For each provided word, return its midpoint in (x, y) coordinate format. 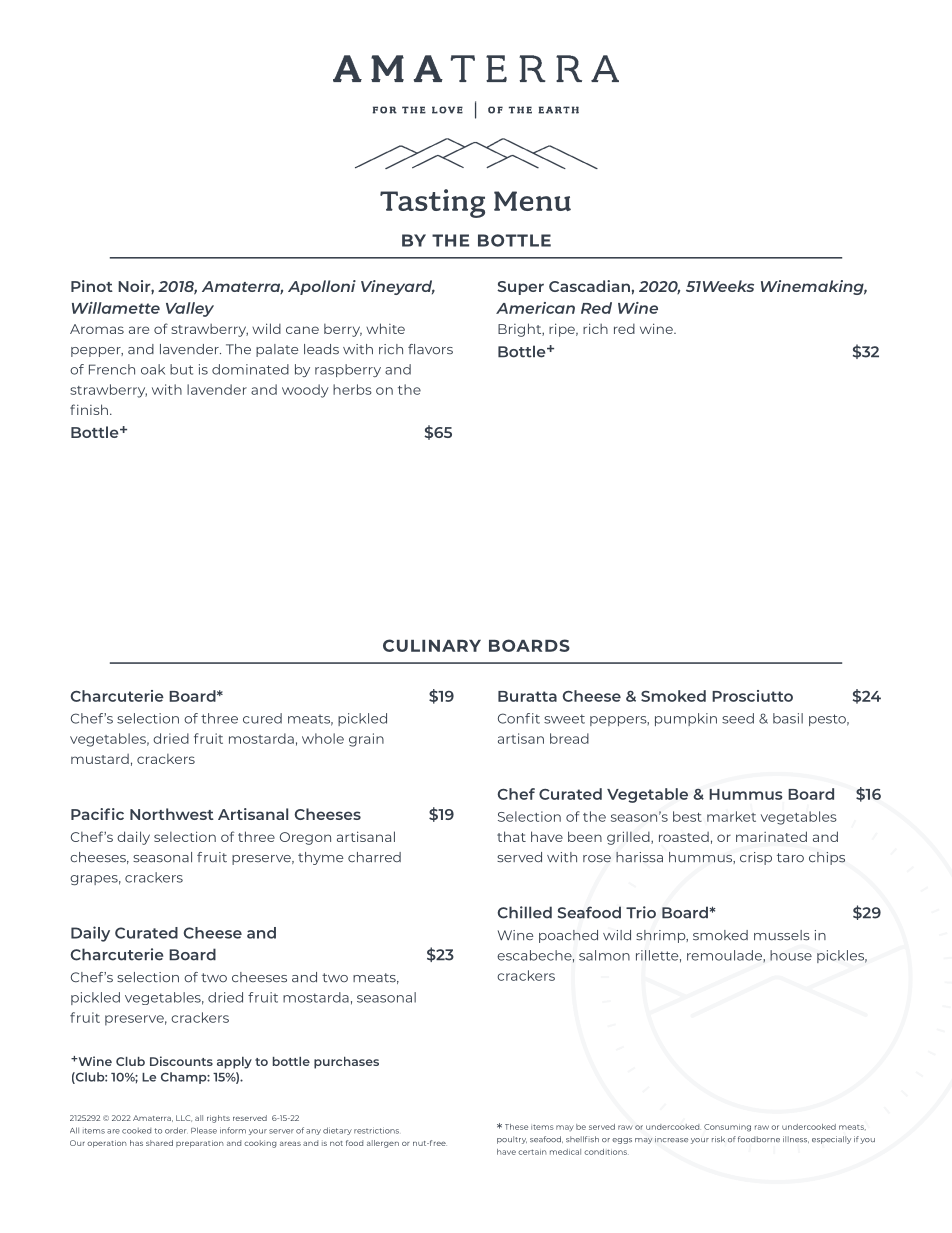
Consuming (727, 1128)
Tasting (432, 203)
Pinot (92, 286)
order (176, 1130)
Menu (532, 201)
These (516, 1127)
